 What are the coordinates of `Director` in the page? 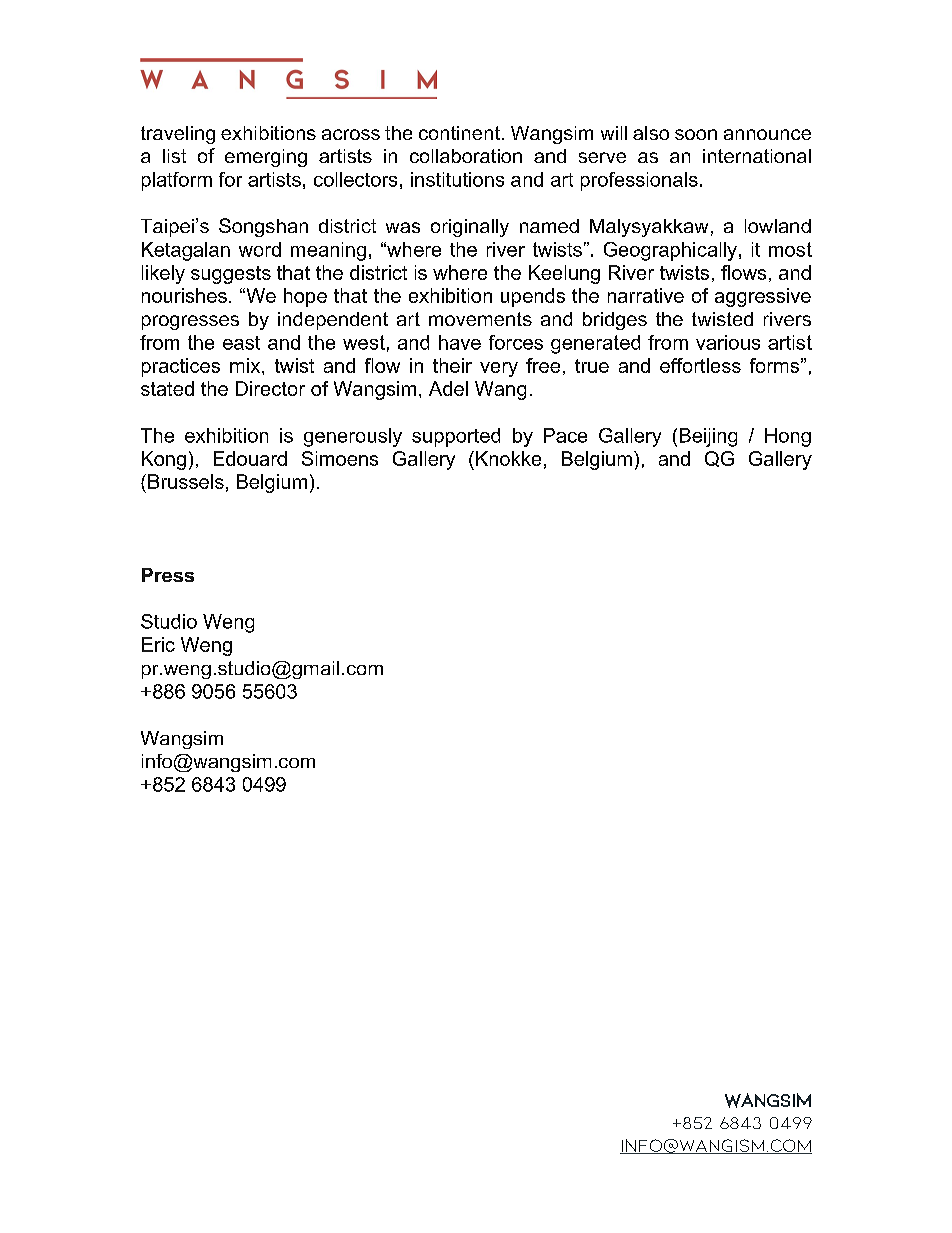 It's located at (270, 388).
